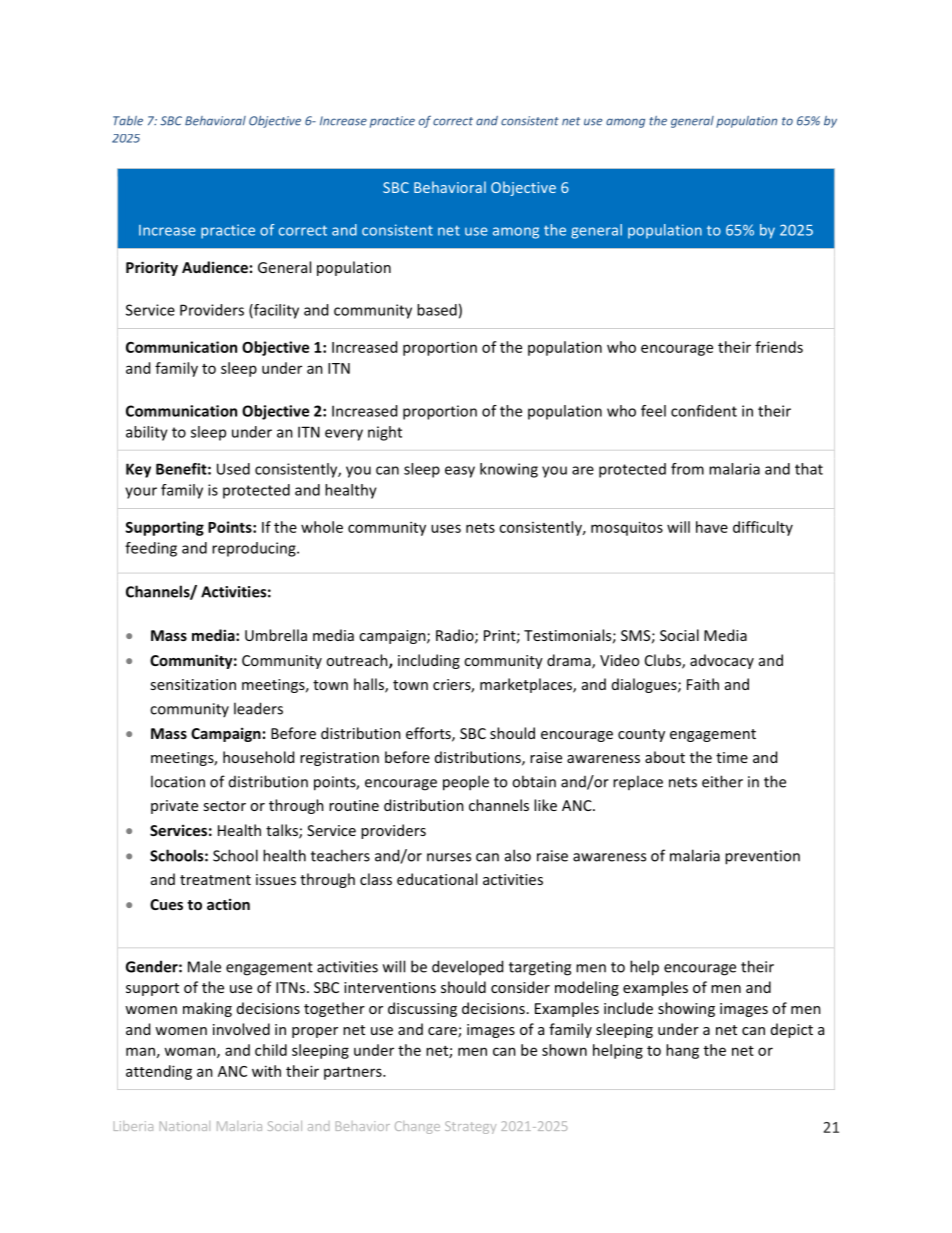 Image resolution: width=952 pixels, height=1233 pixels. I want to click on Table, so click(128, 121).
